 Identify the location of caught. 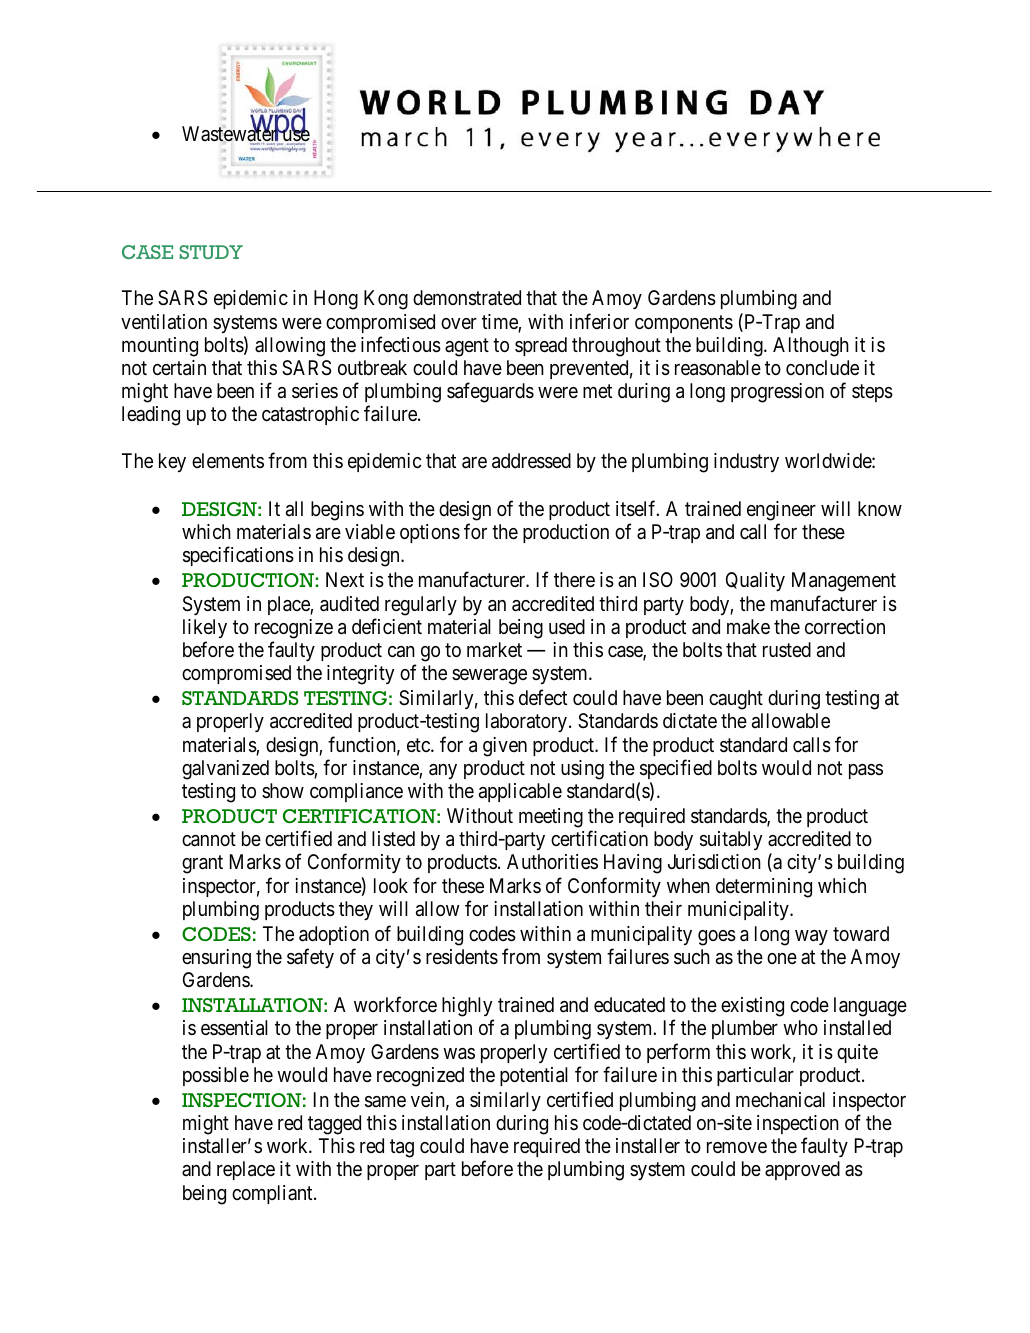
(736, 700).
